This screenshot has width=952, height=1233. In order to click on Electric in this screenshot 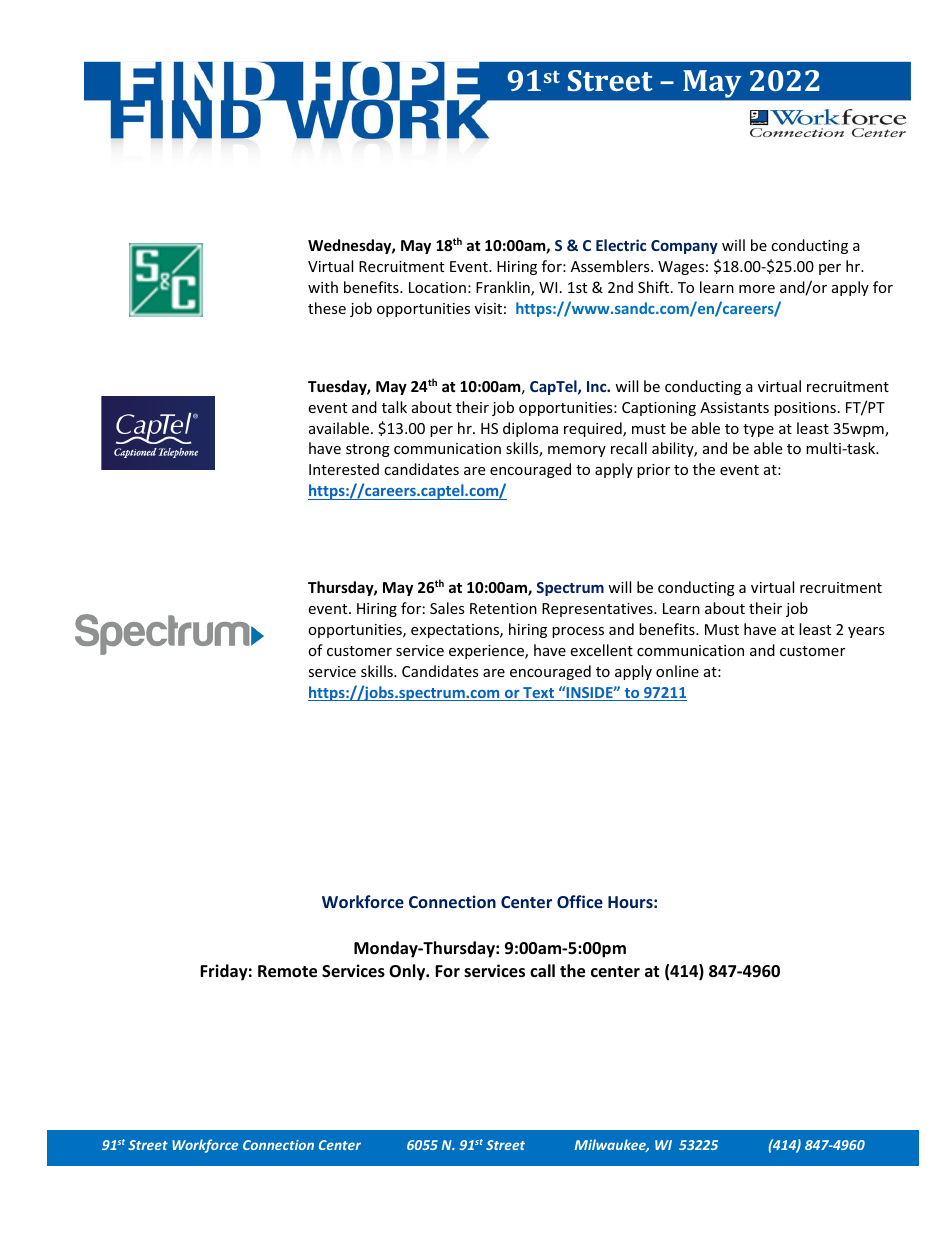, I will do `click(621, 245)`.
